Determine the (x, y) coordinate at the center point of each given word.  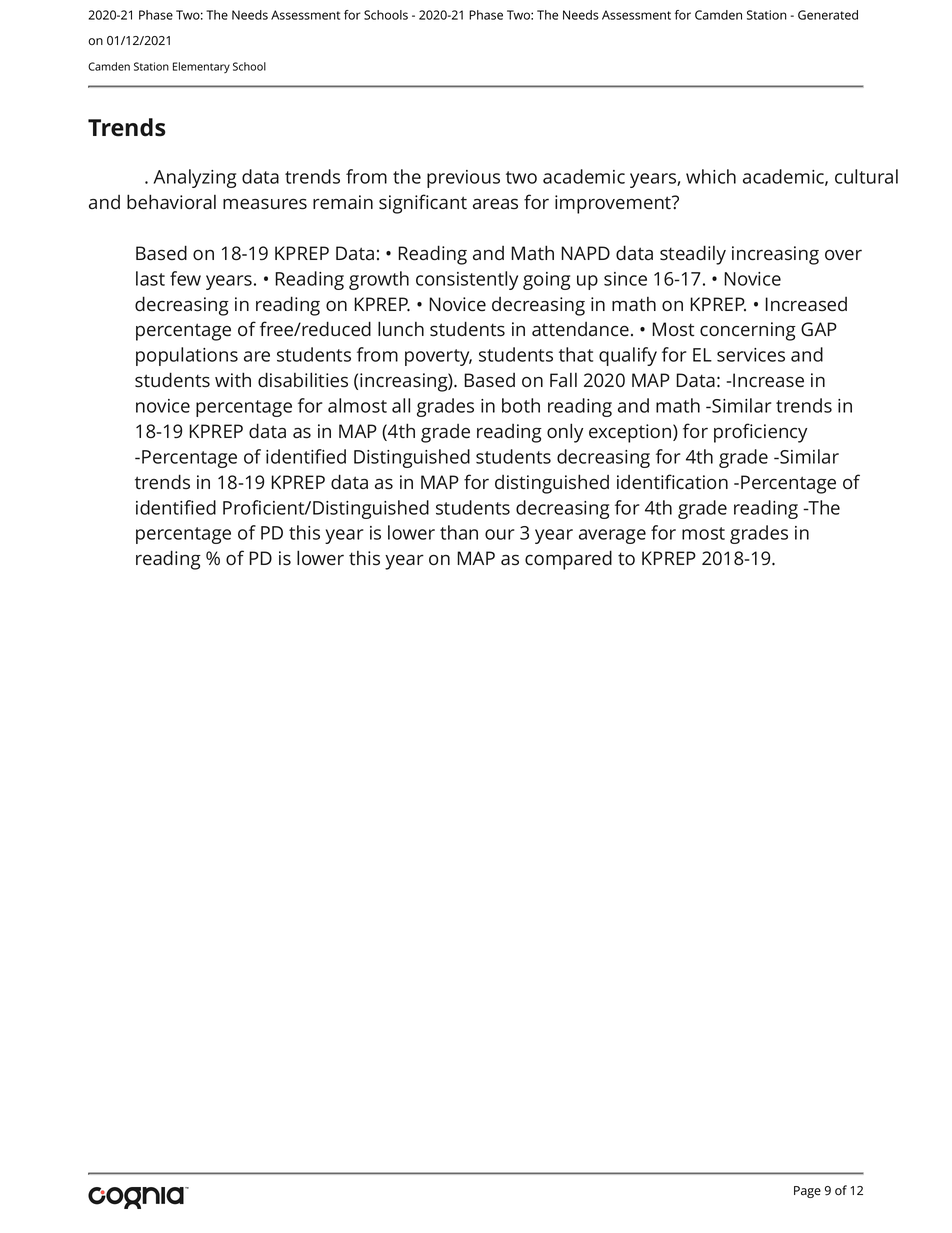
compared (568, 560)
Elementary (201, 67)
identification (672, 482)
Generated (828, 15)
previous (463, 179)
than (459, 532)
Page (807, 1192)
